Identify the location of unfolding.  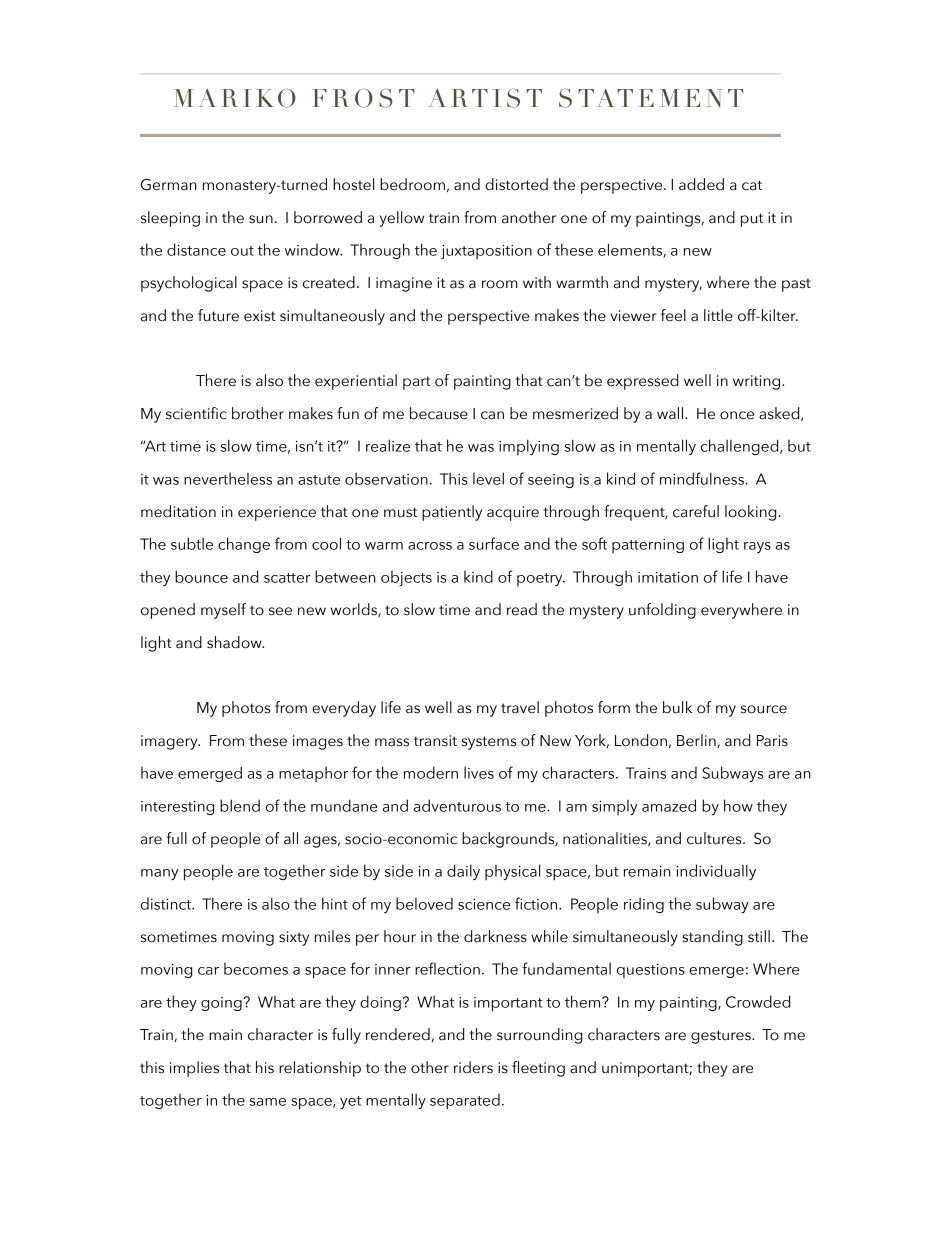
(662, 611).
